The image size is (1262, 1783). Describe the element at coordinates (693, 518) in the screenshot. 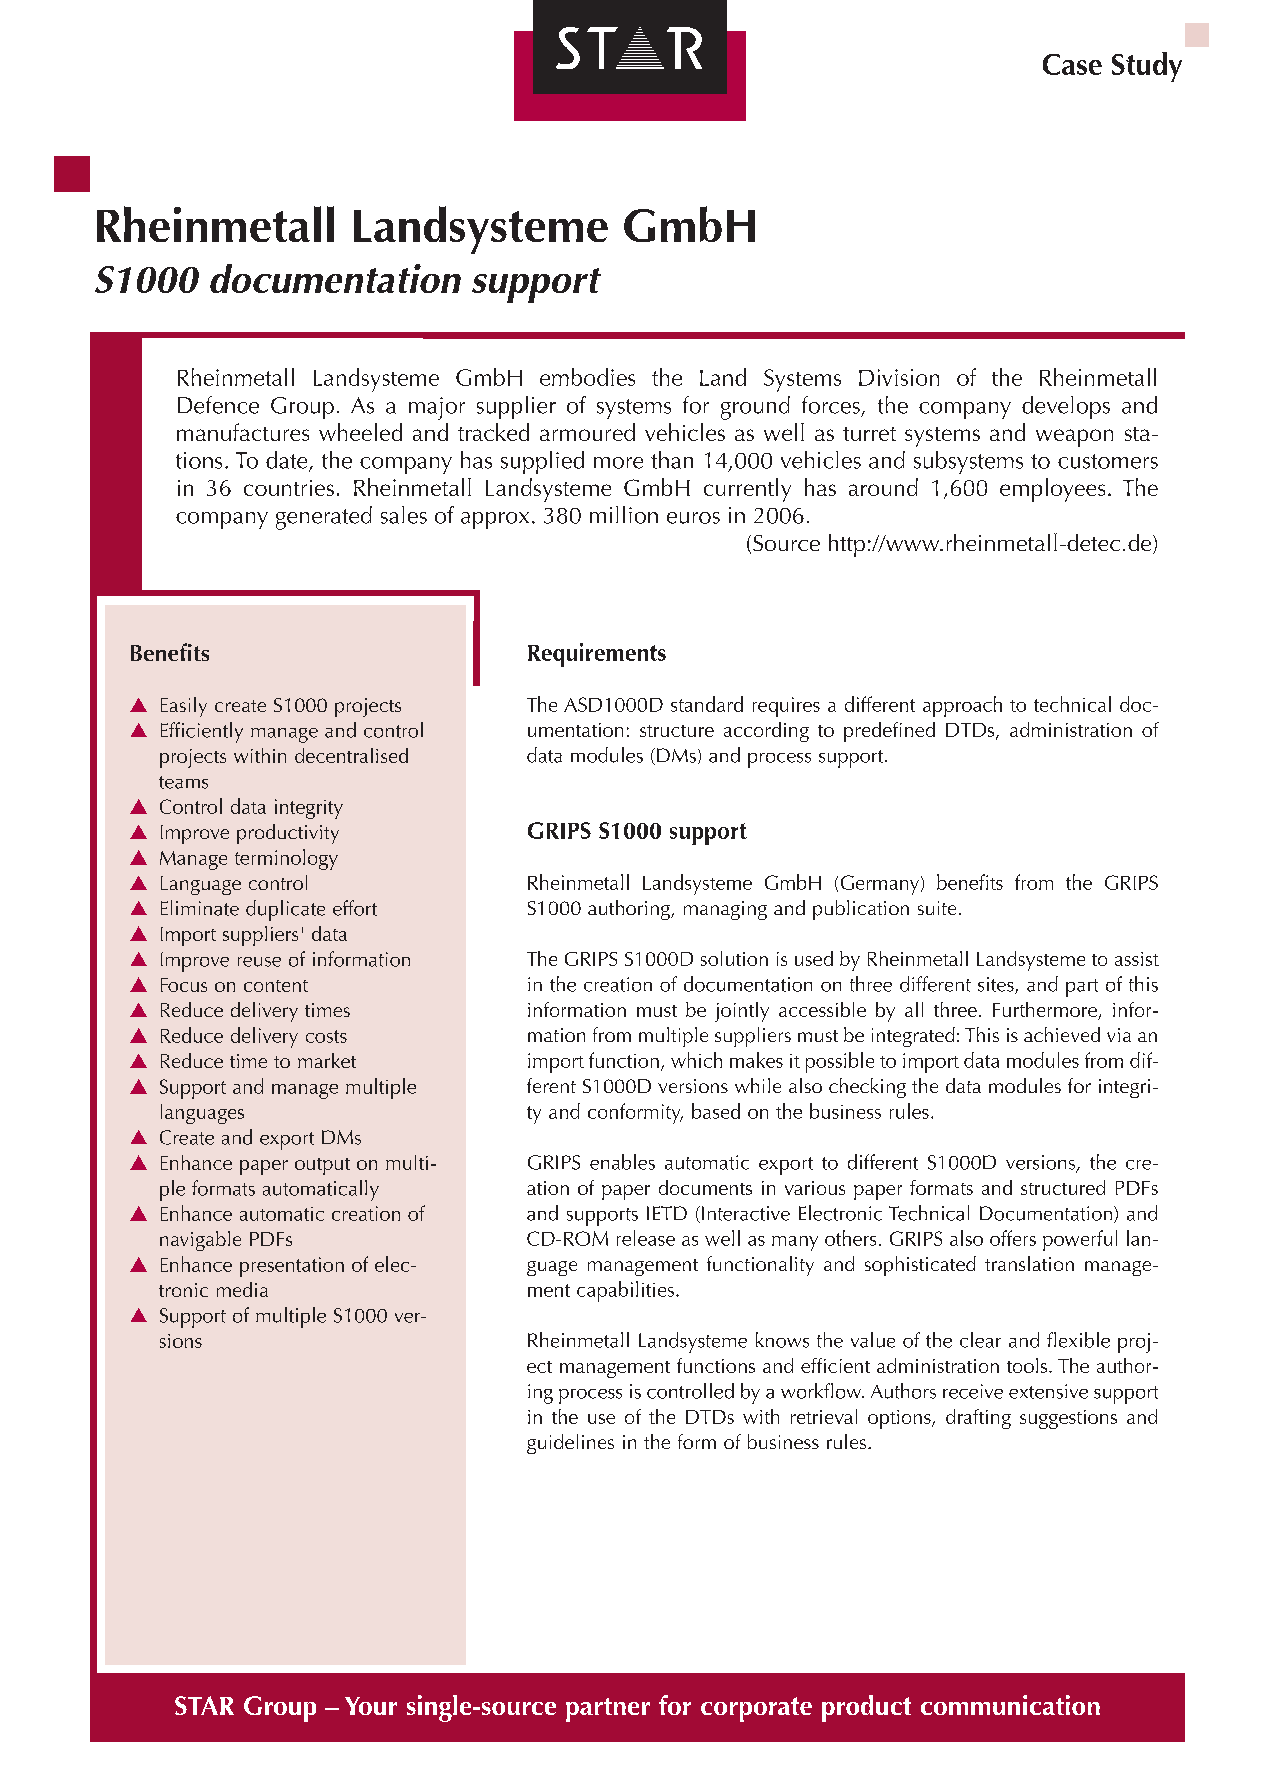

I see `euros` at that location.
